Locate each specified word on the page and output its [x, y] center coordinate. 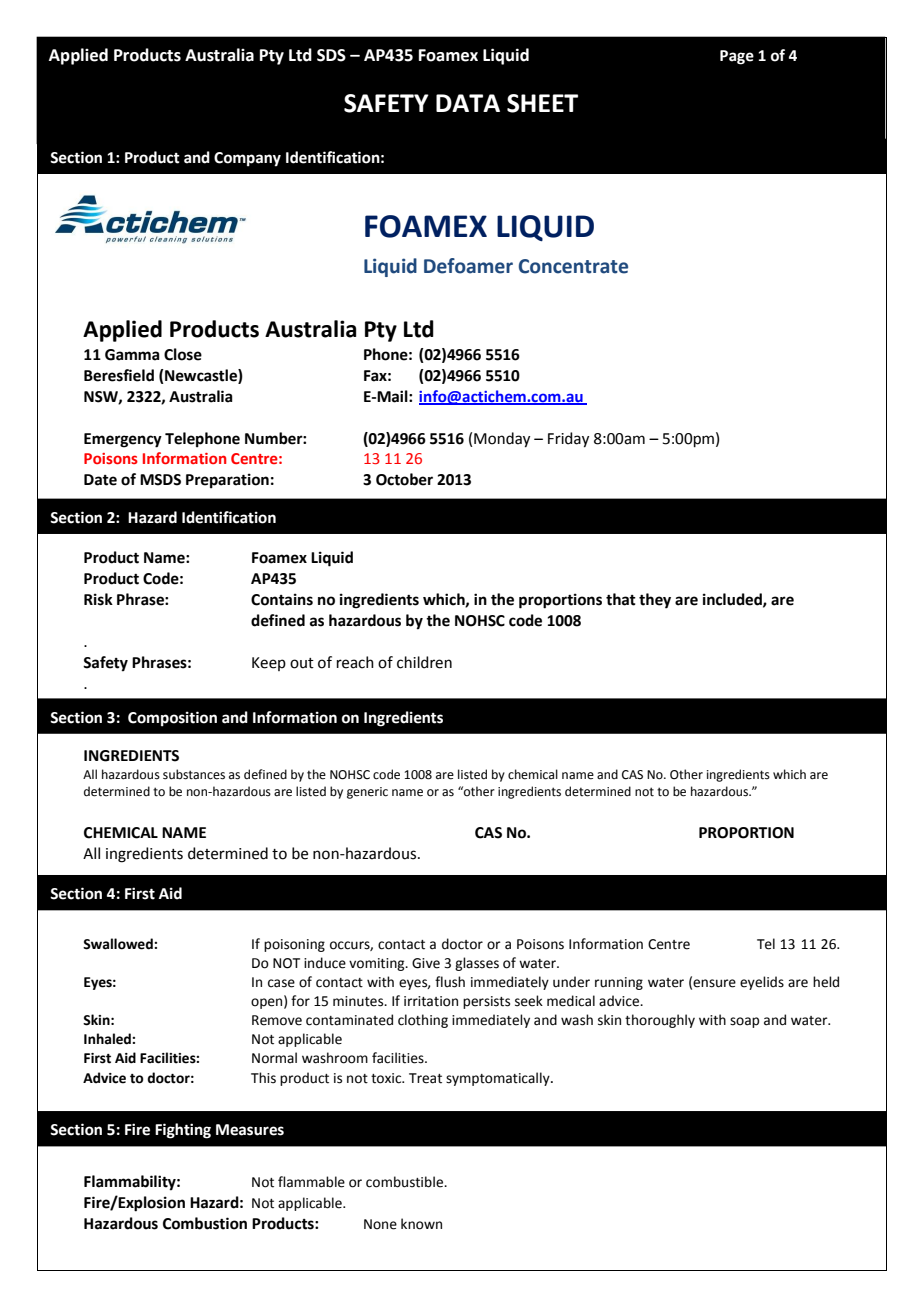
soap [744, 1022]
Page [737, 57]
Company [247, 159]
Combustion [205, 1223]
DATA [468, 103]
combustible [405, 1182]
